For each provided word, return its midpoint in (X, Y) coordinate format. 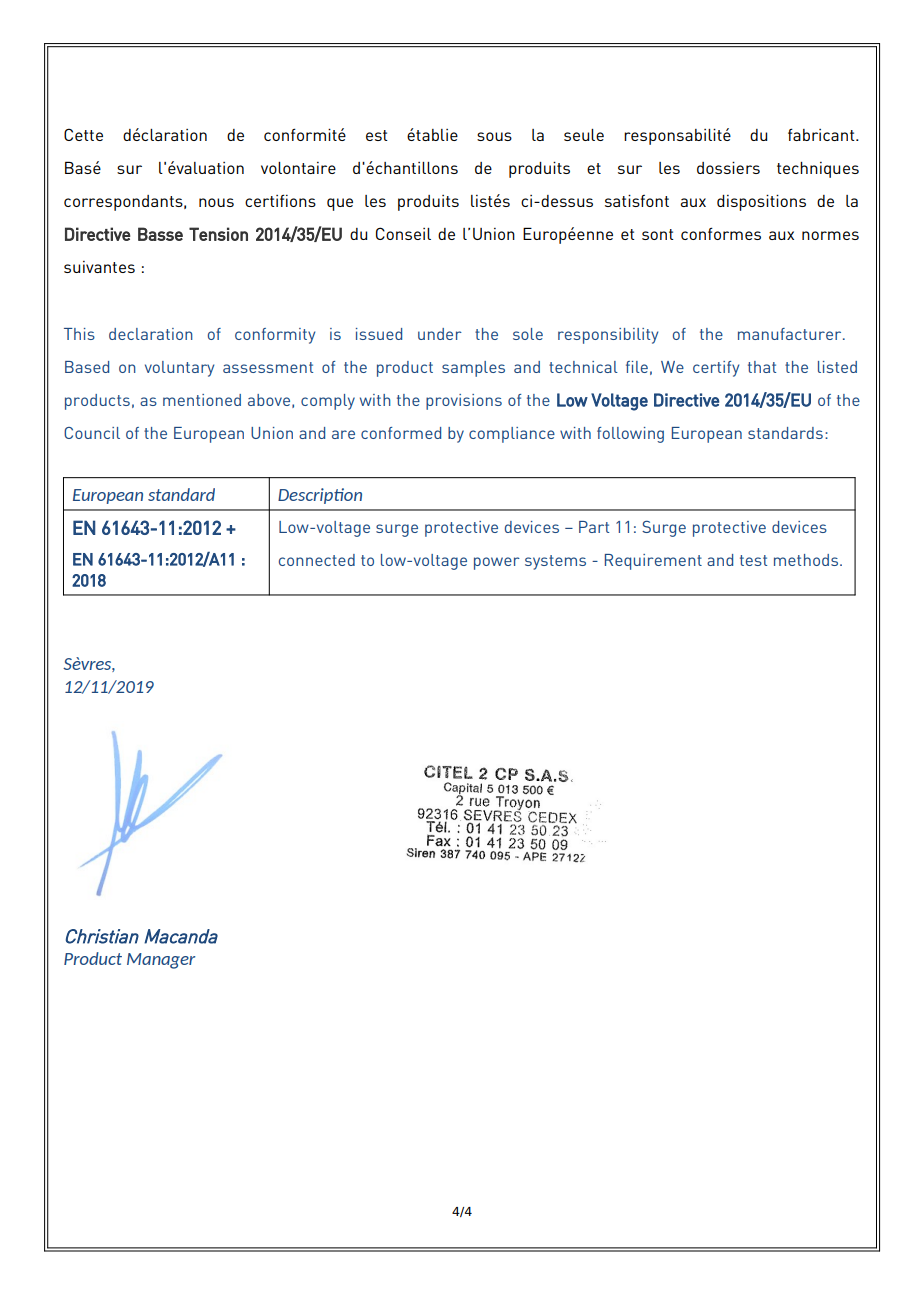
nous (216, 202)
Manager (161, 961)
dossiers (728, 168)
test (753, 560)
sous (494, 136)
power (497, 563)
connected (317, 560)
